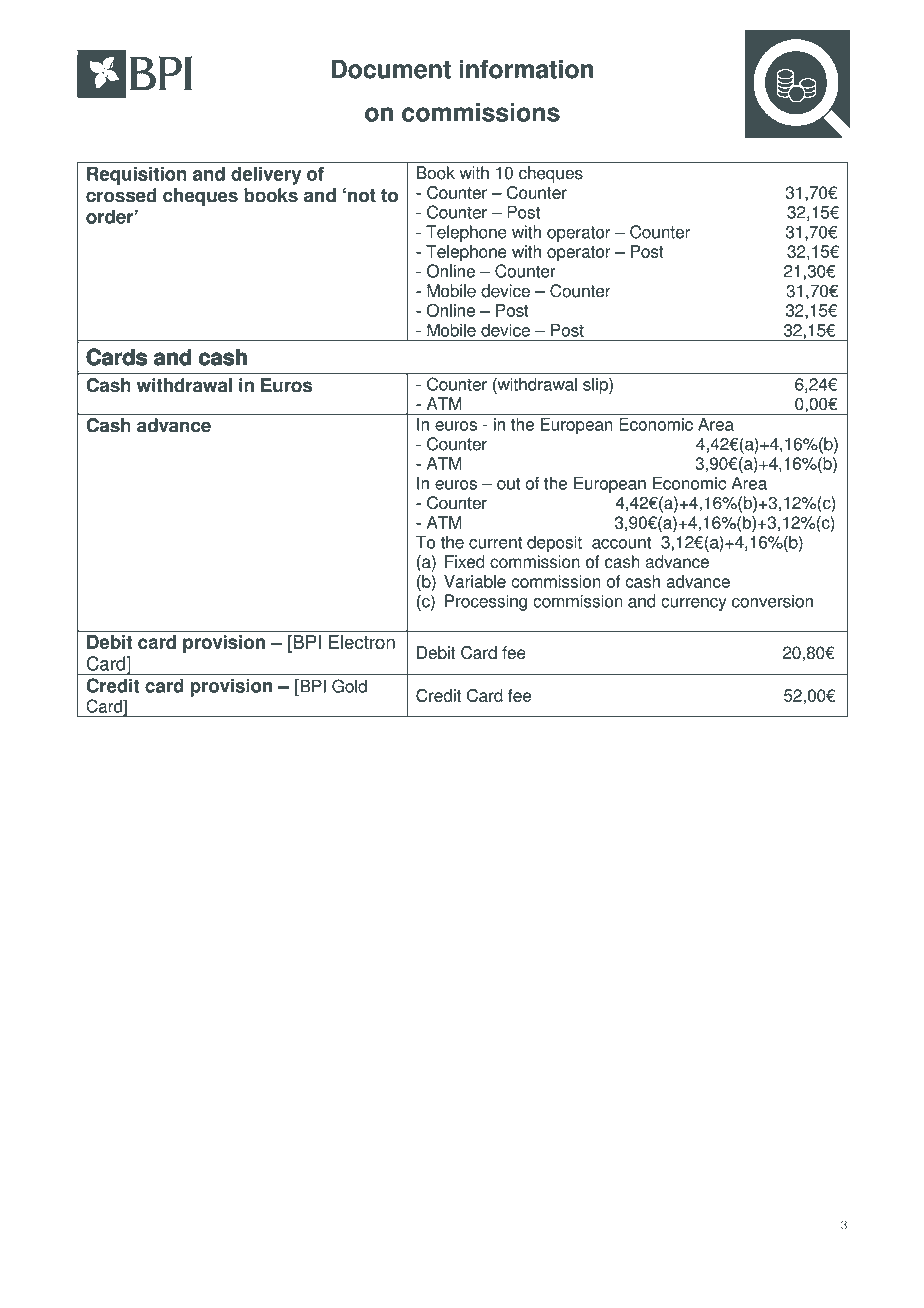 This screenshot has width=924, height=1308. I want to click on Electron, so click(362, 642).
